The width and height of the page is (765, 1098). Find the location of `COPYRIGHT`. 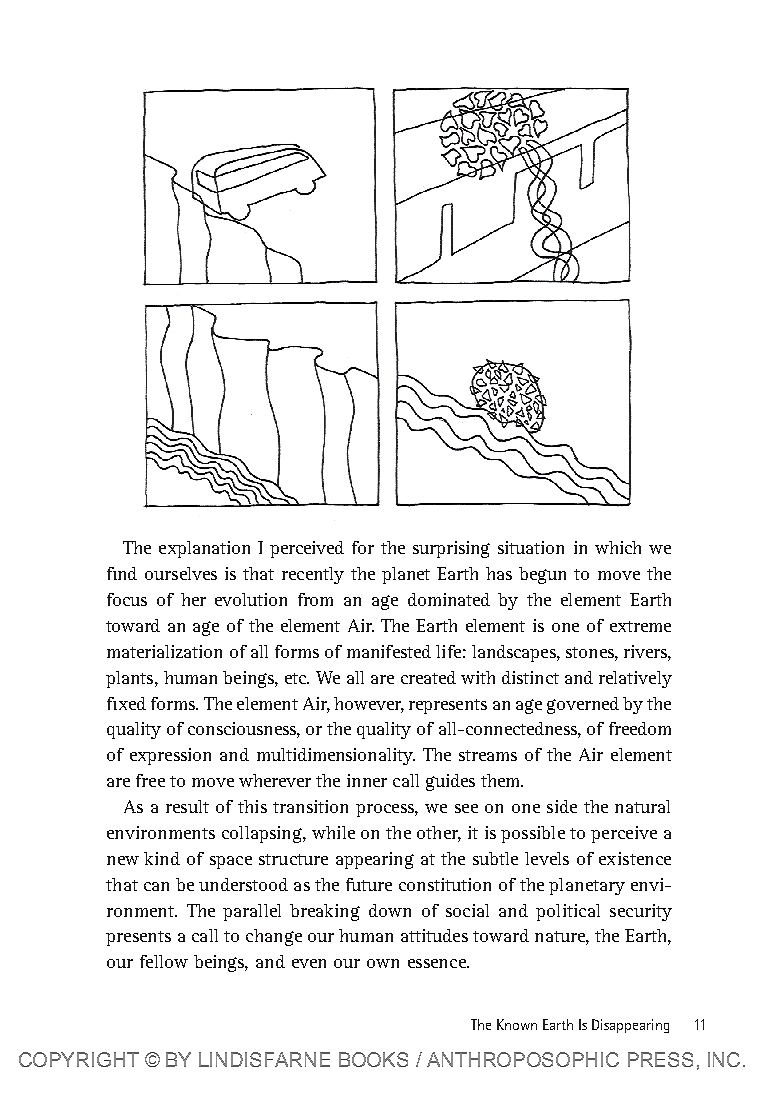

COPYRIGHT is located at coordinates (79, 1059).
